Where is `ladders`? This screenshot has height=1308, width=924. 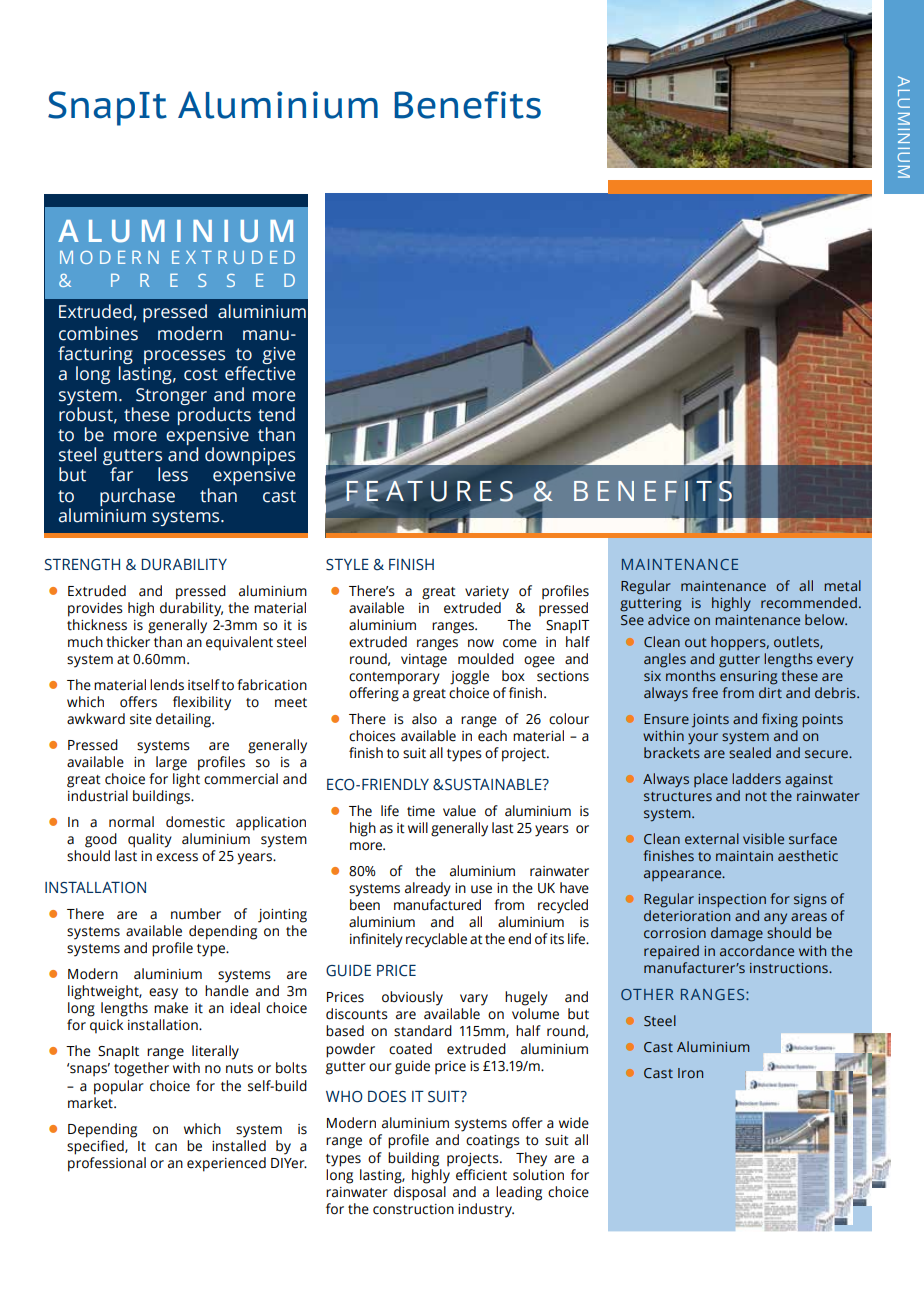 ladders is located at coordinates (756, 778).
